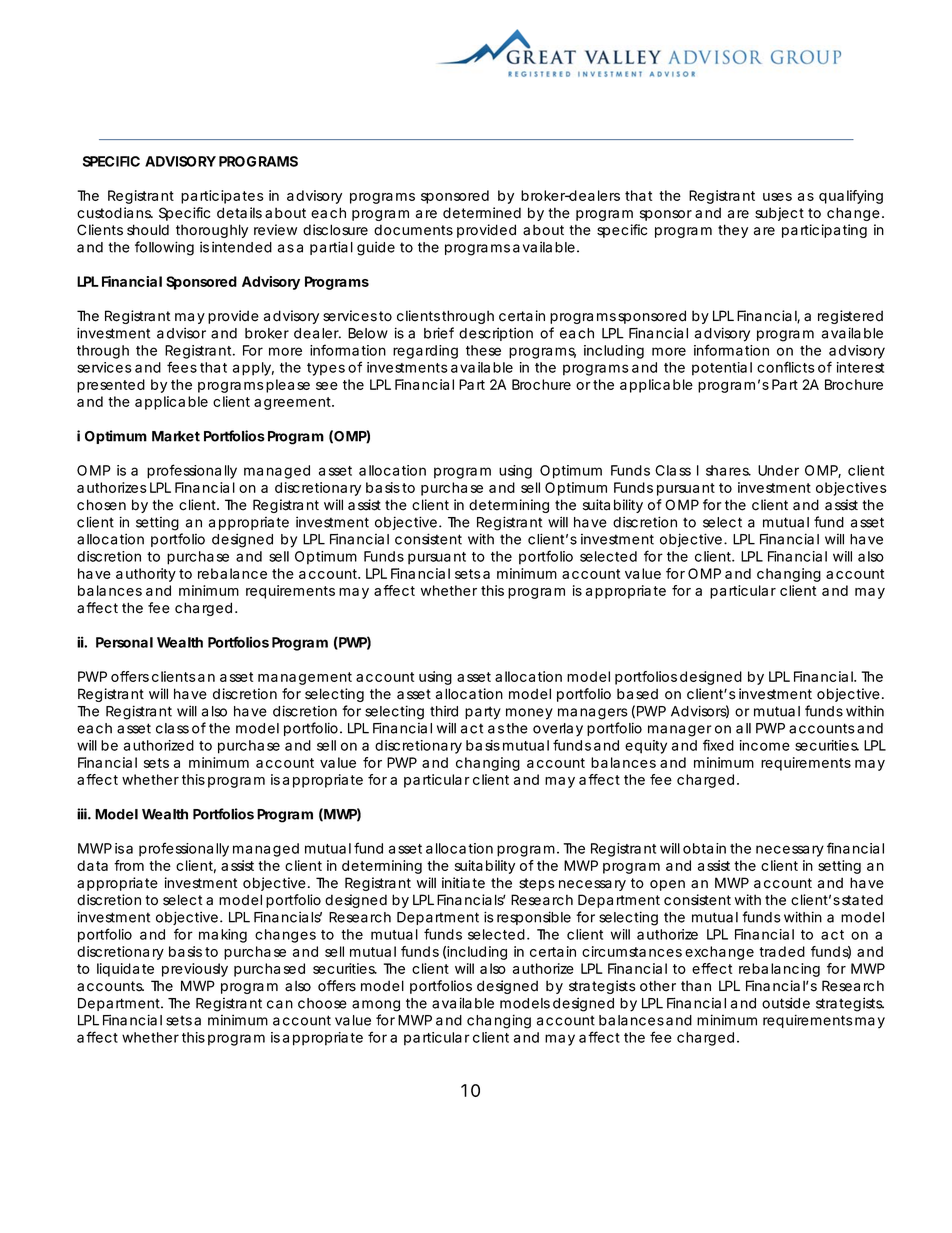  I want to click on rebalancing, so click(779, 970).
